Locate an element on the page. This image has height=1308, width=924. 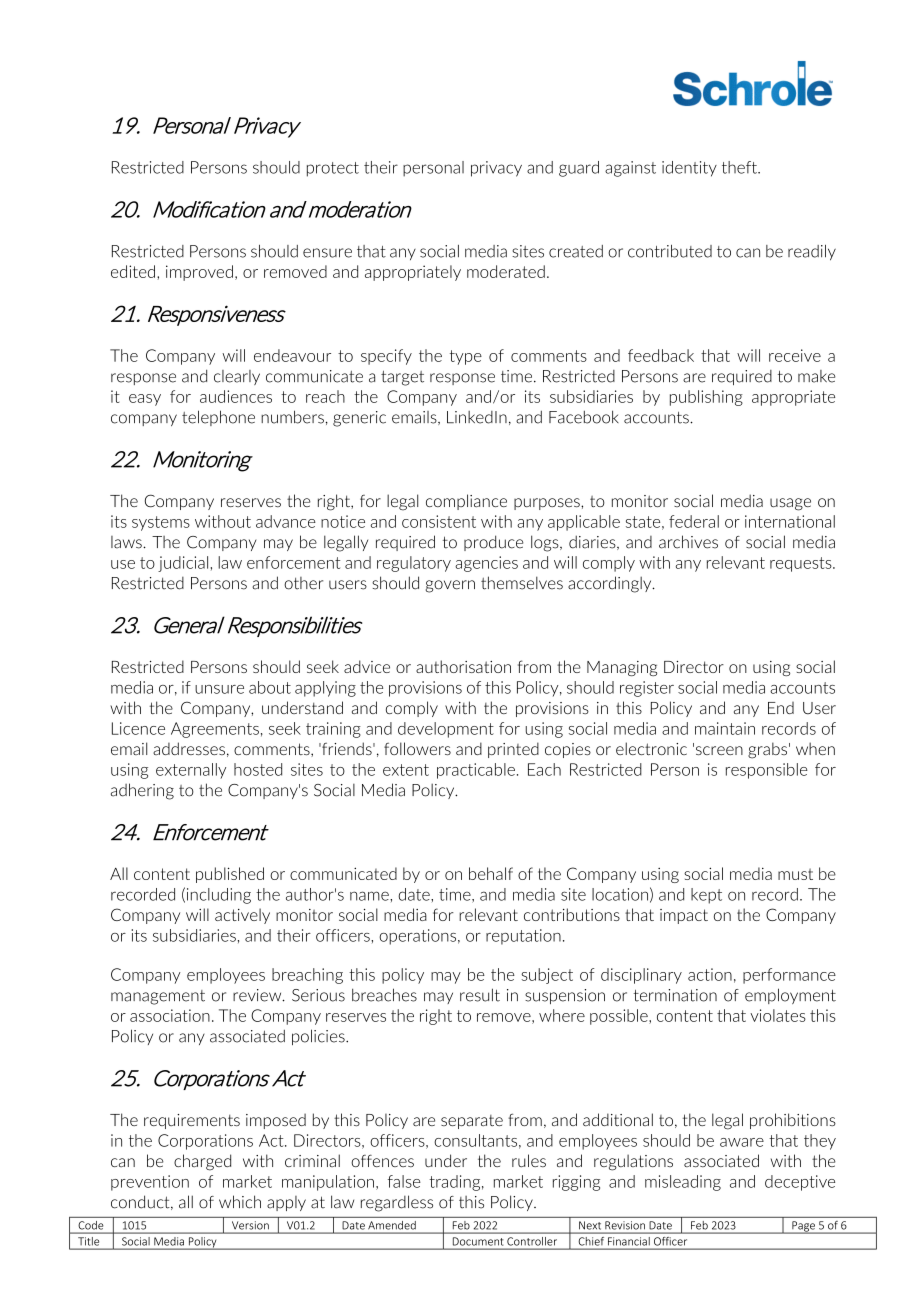
false is located at coordinates (404, 1181).
